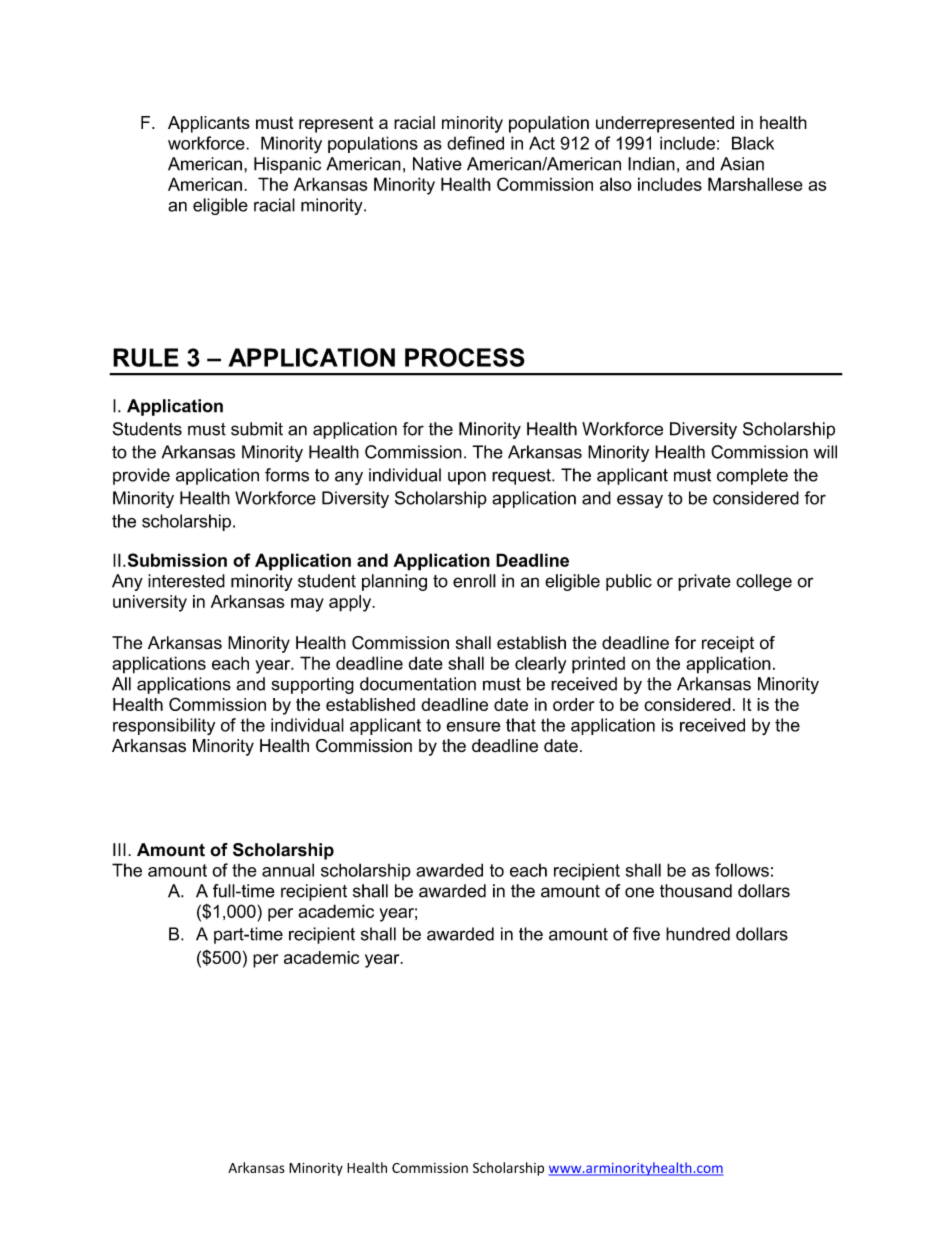  What do you see at coordinates (825, 452) in the screenshot?
I see `will` at bounding box center [825, 452].
